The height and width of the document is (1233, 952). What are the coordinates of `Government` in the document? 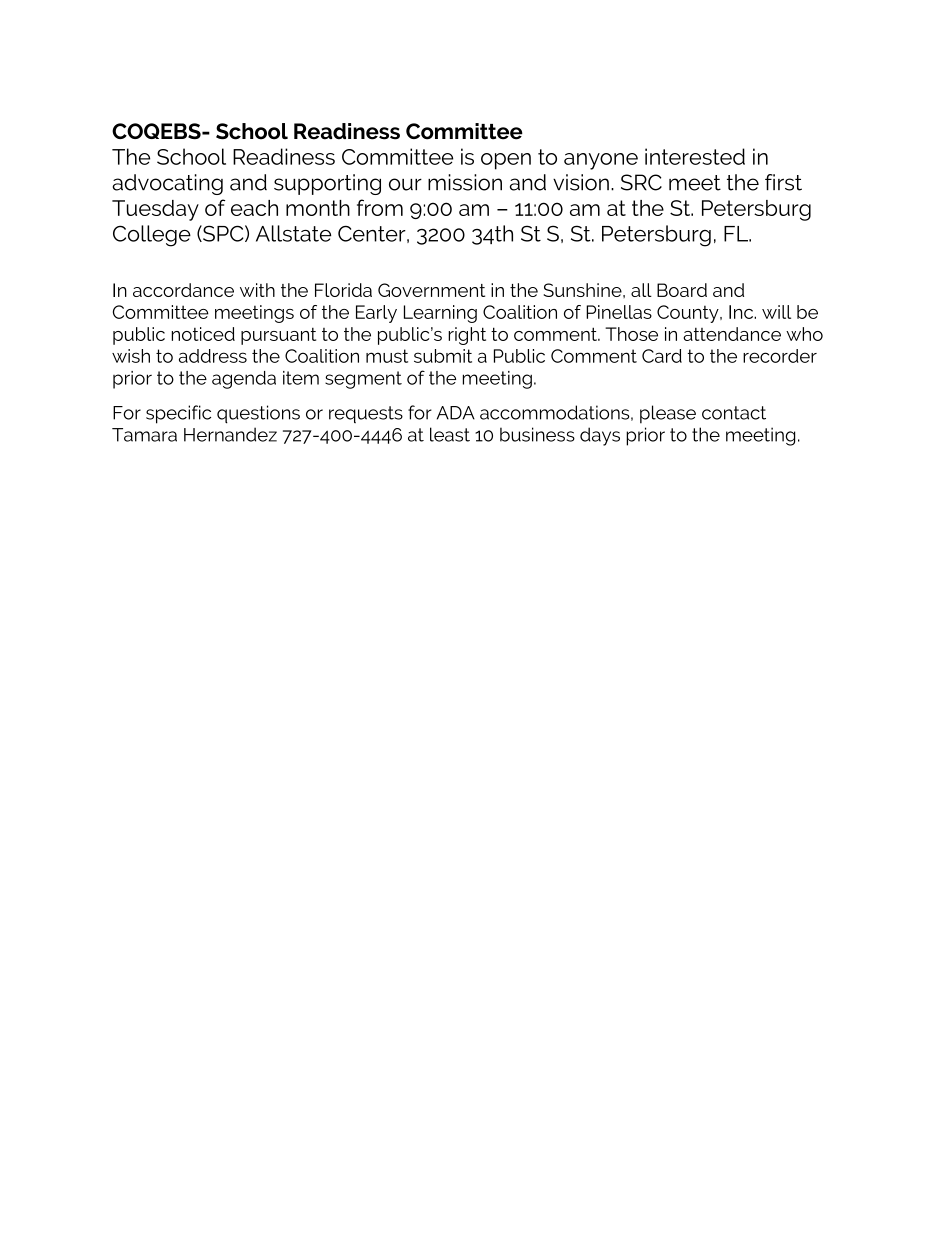 It's located at (431, 290).
